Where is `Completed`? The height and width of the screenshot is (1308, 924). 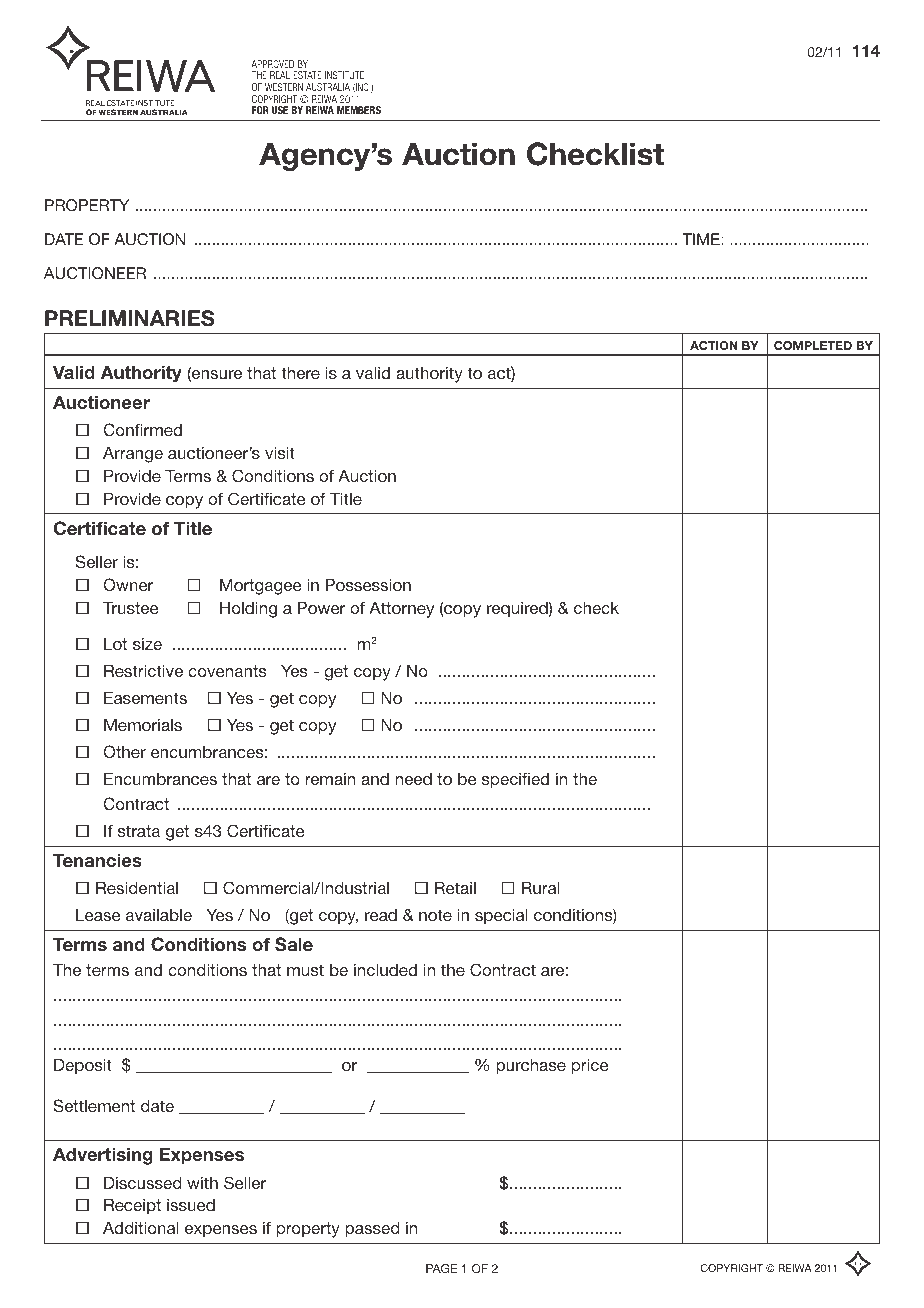 Completed is located at coordinates (813, 345).
